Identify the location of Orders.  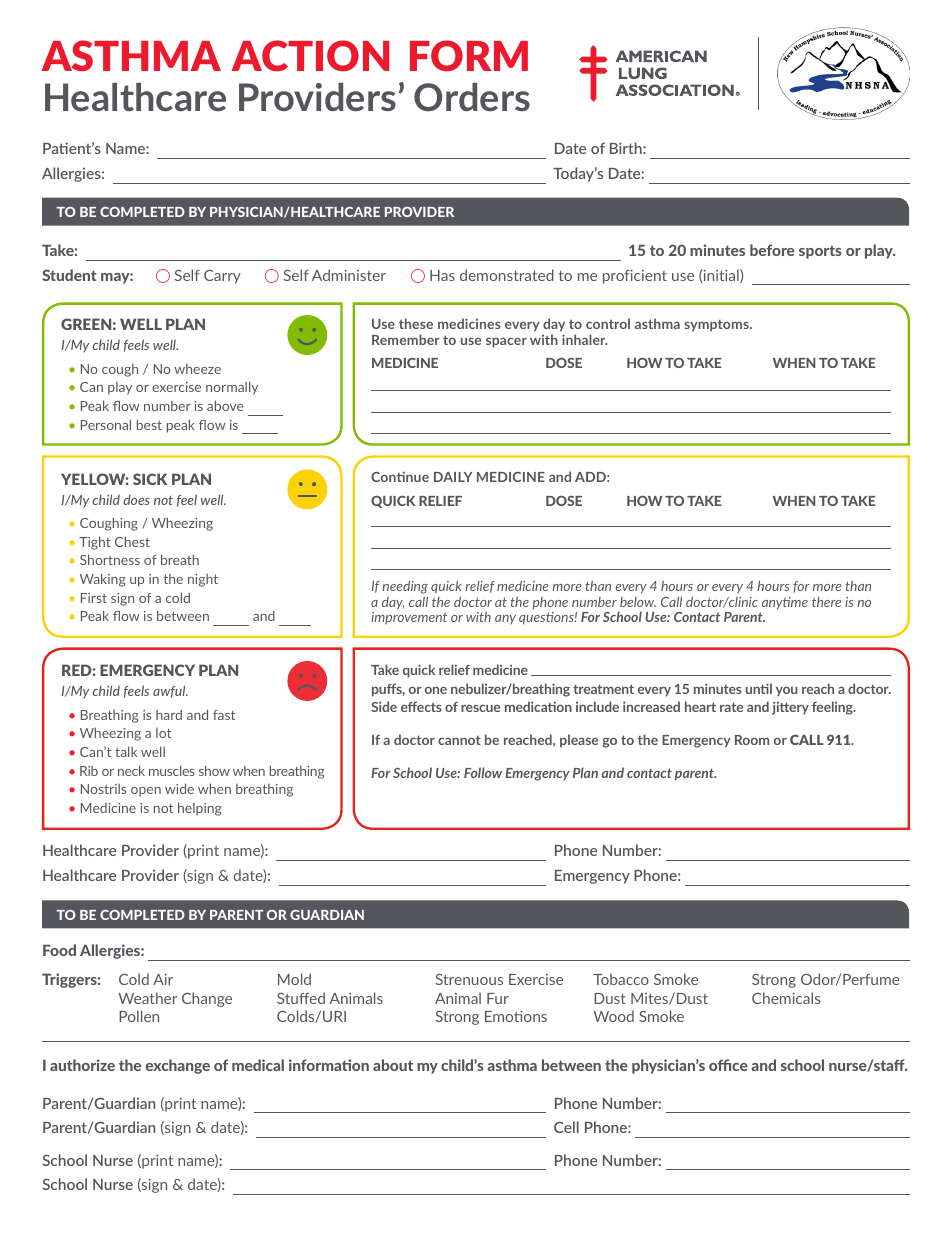
(472, 97).
